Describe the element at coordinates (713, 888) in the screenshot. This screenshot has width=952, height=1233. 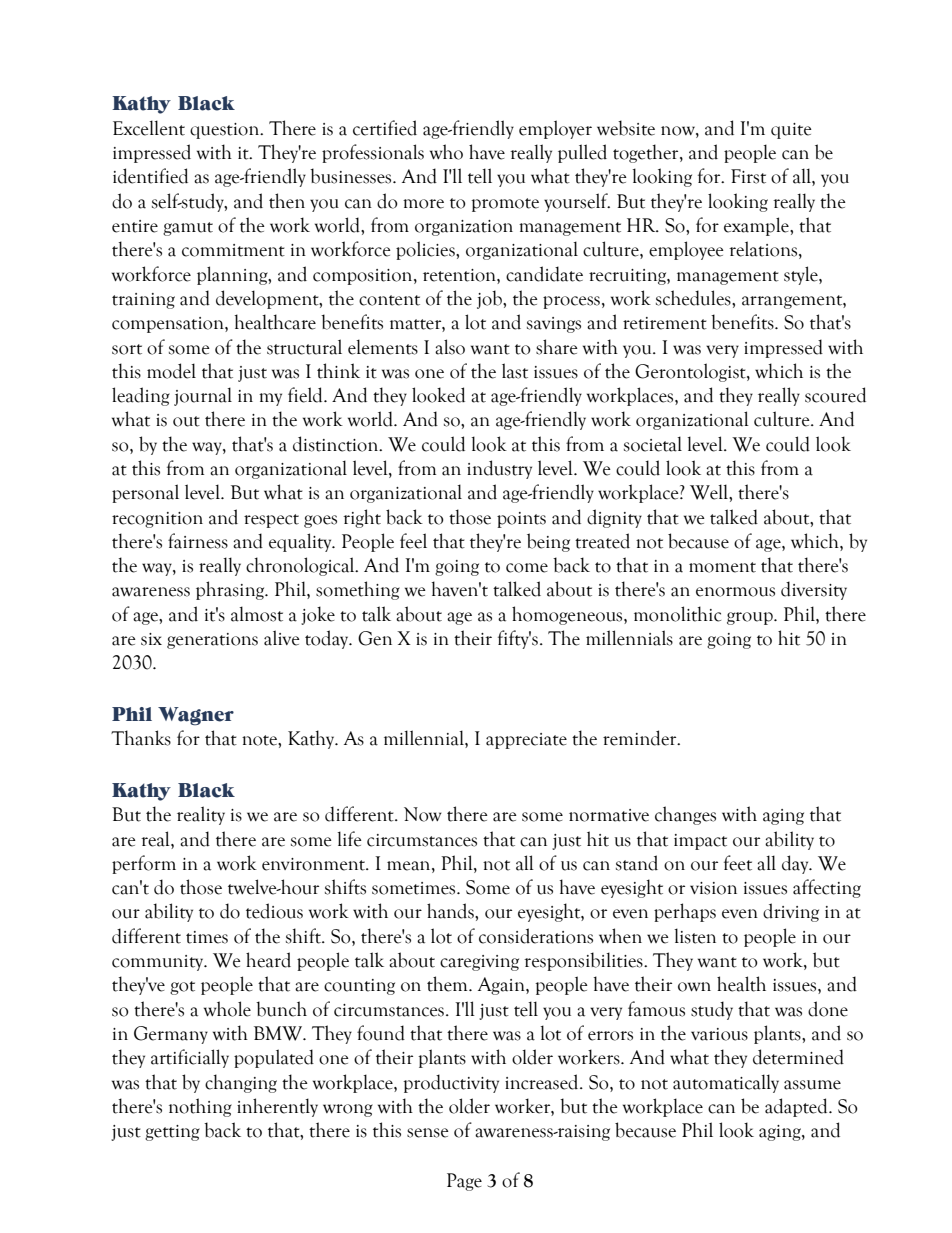
I see `vision` at that location.
